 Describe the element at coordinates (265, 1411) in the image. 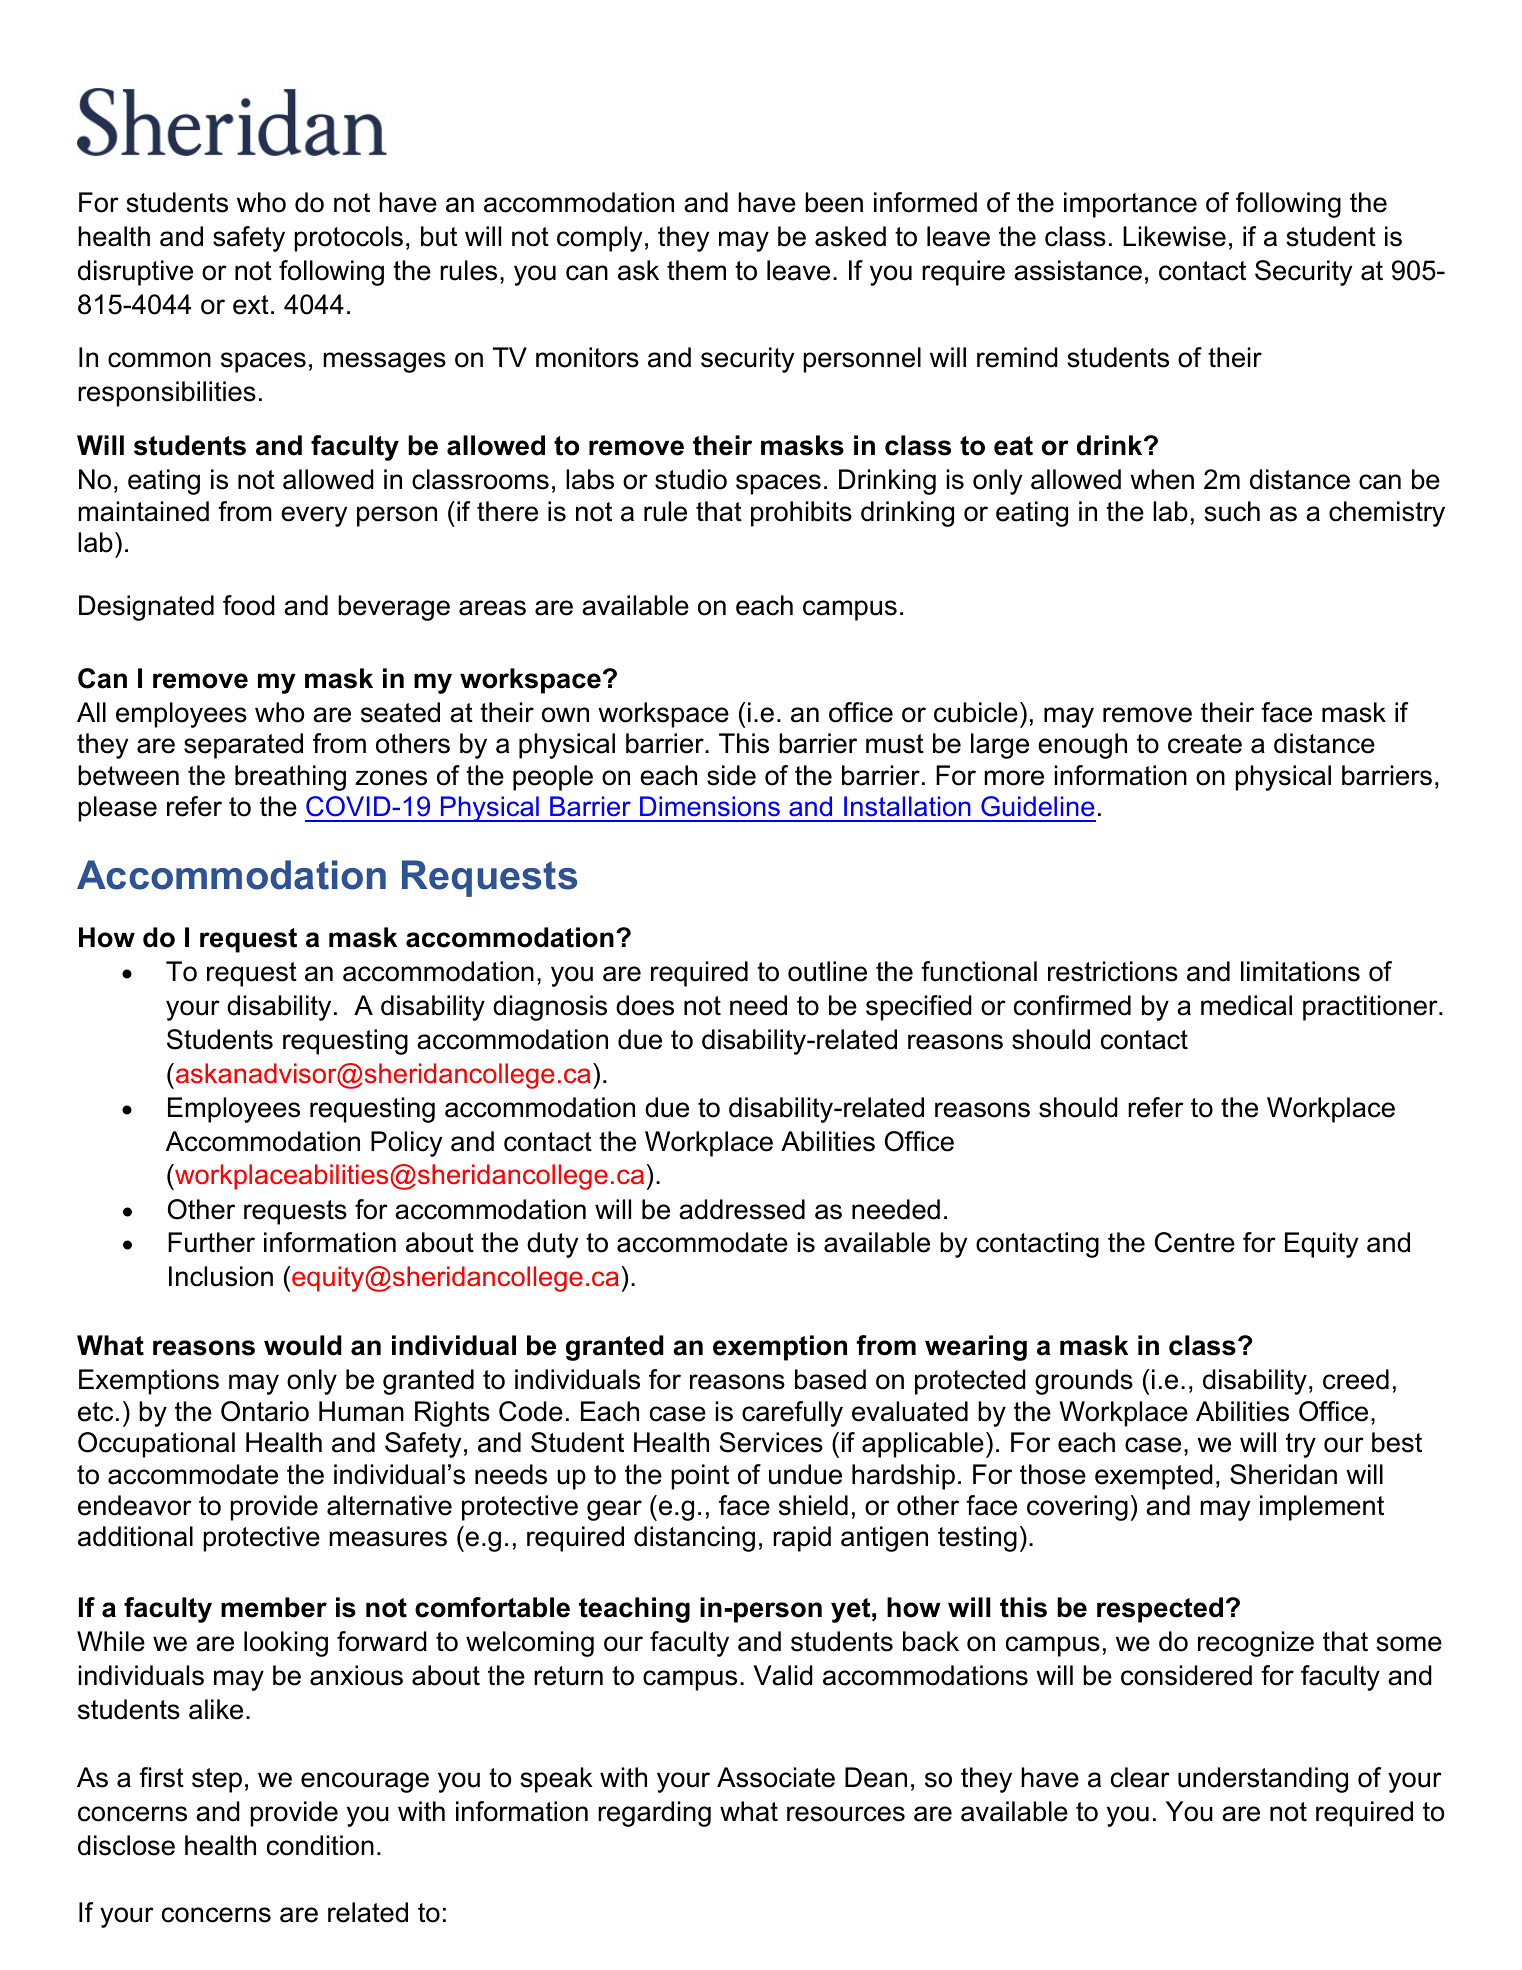

I see `Ontario` at that location.
